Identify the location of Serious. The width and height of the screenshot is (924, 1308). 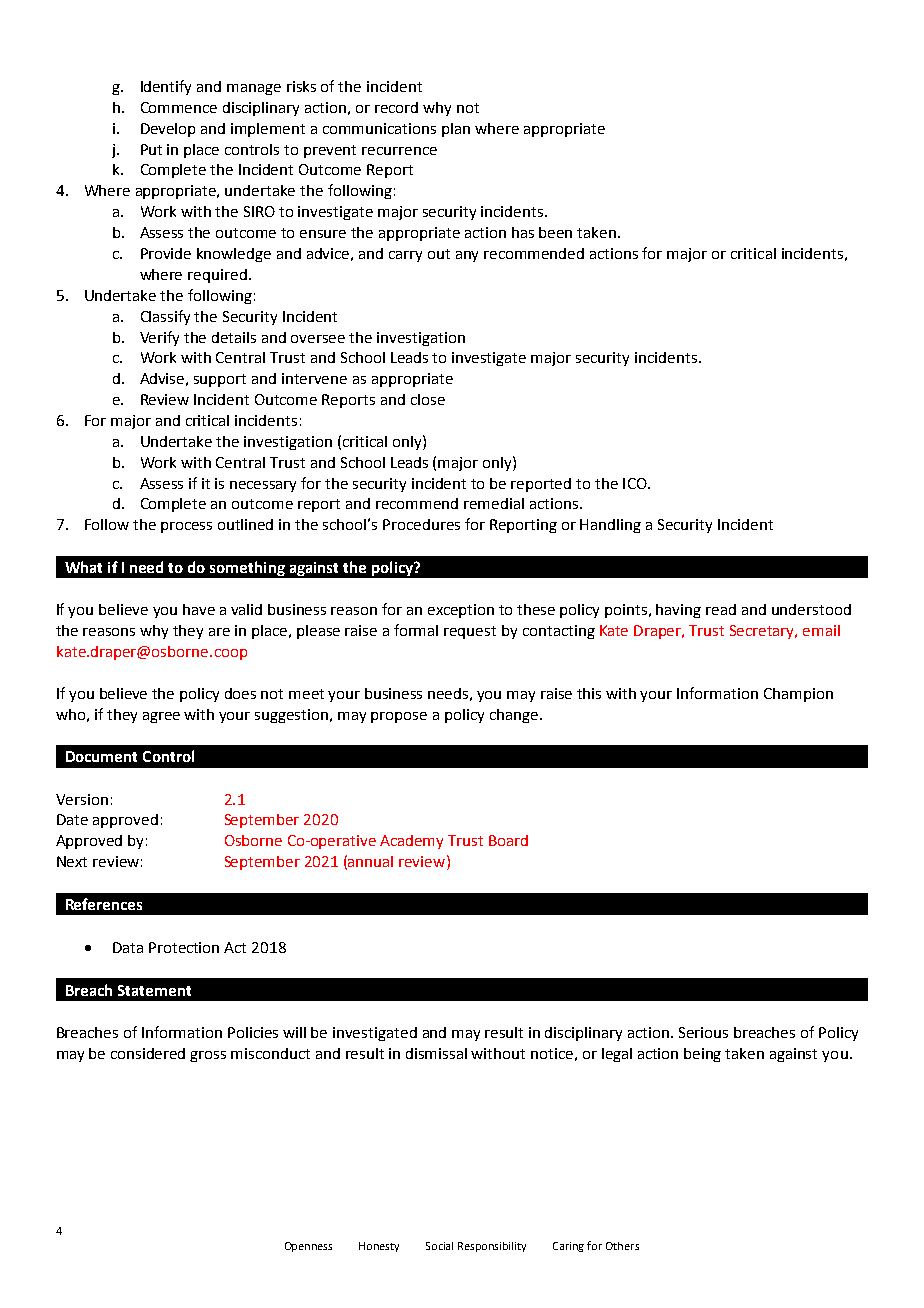
(703, 1032).
